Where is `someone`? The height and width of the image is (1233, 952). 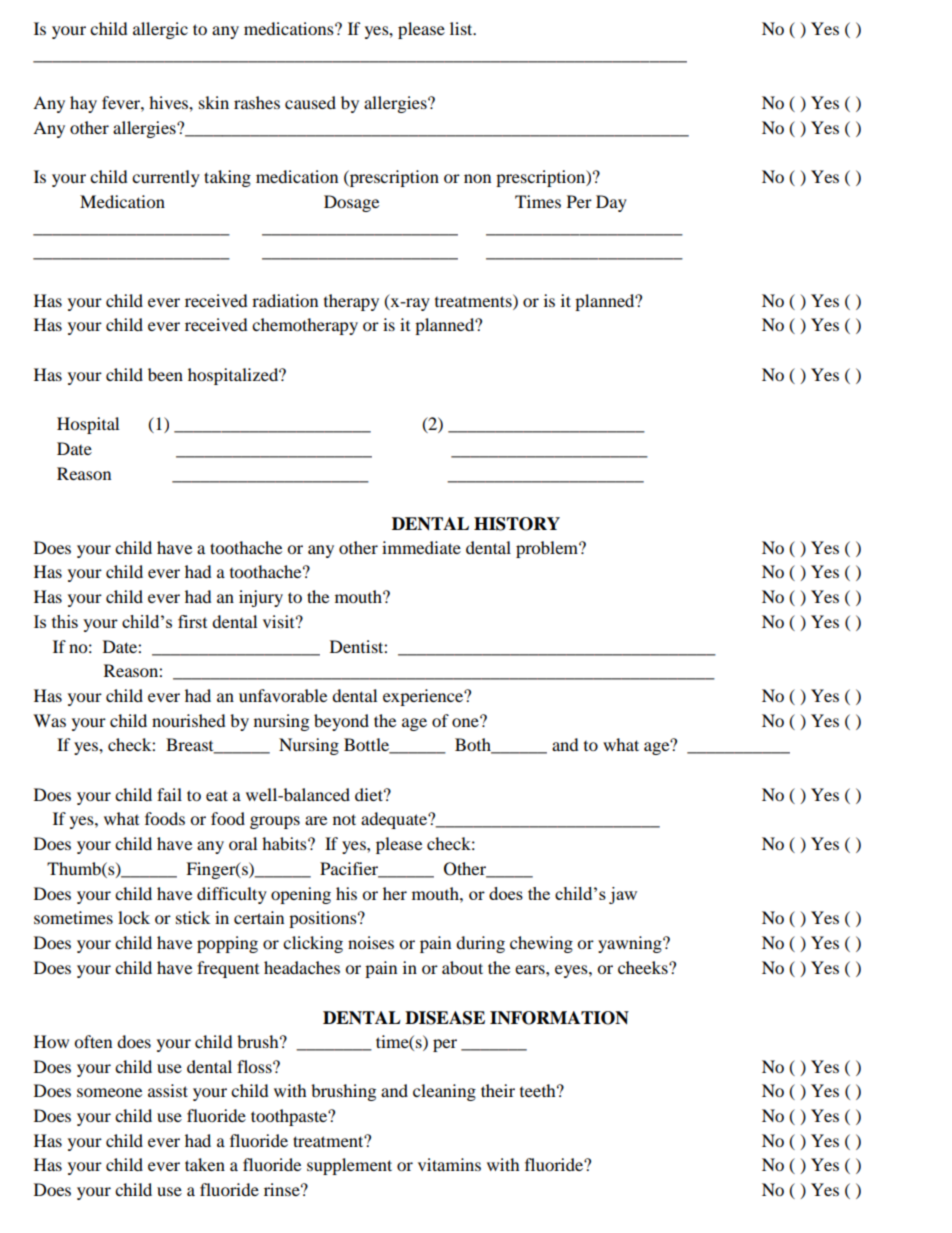 someone is located at coordinates (109, 1092).
